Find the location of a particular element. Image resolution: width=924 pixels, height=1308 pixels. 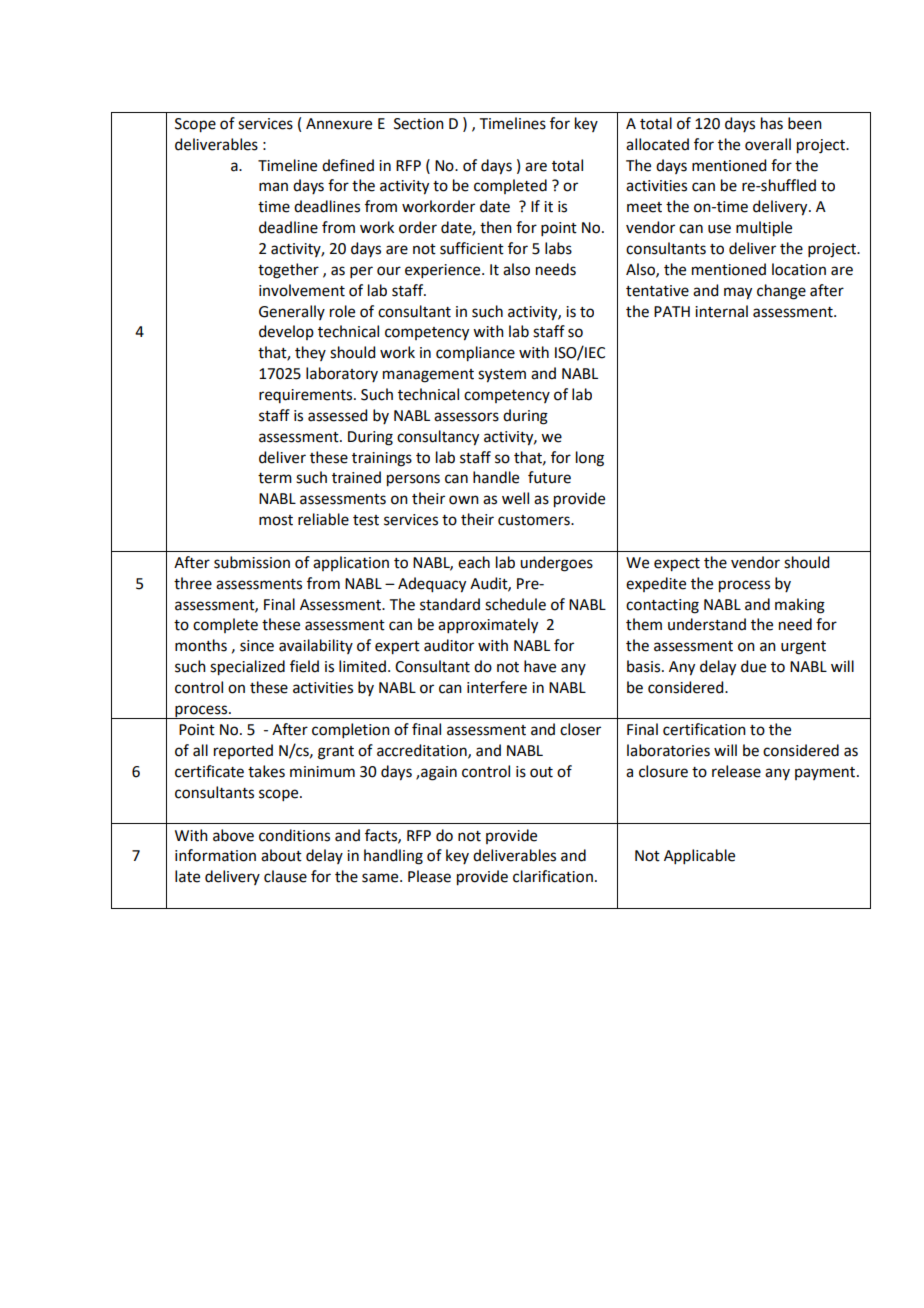

compliance is located at coordinates (475, 354).
